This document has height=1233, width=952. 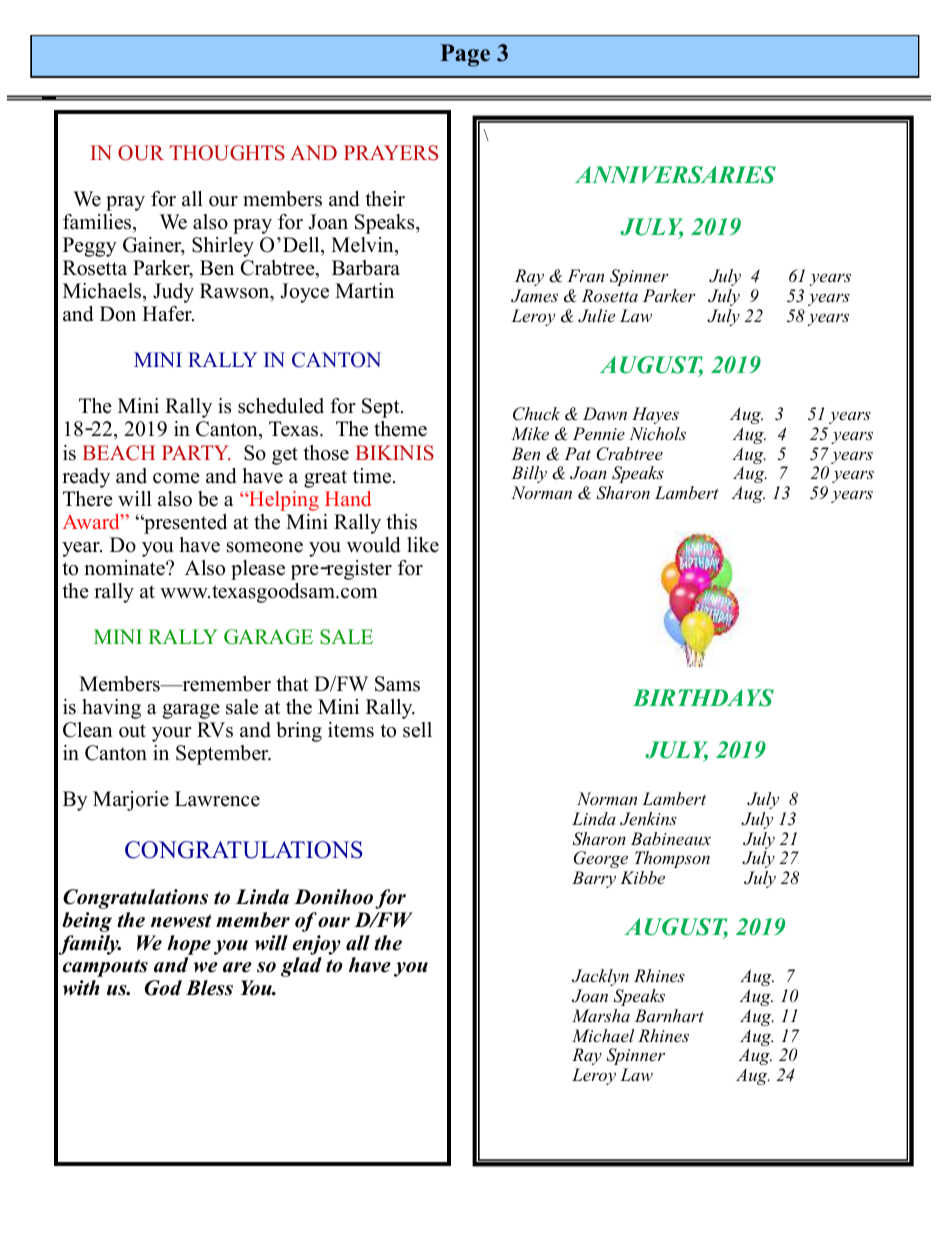 I want to click on THOUGHTS, so click(x=227, y=153).
